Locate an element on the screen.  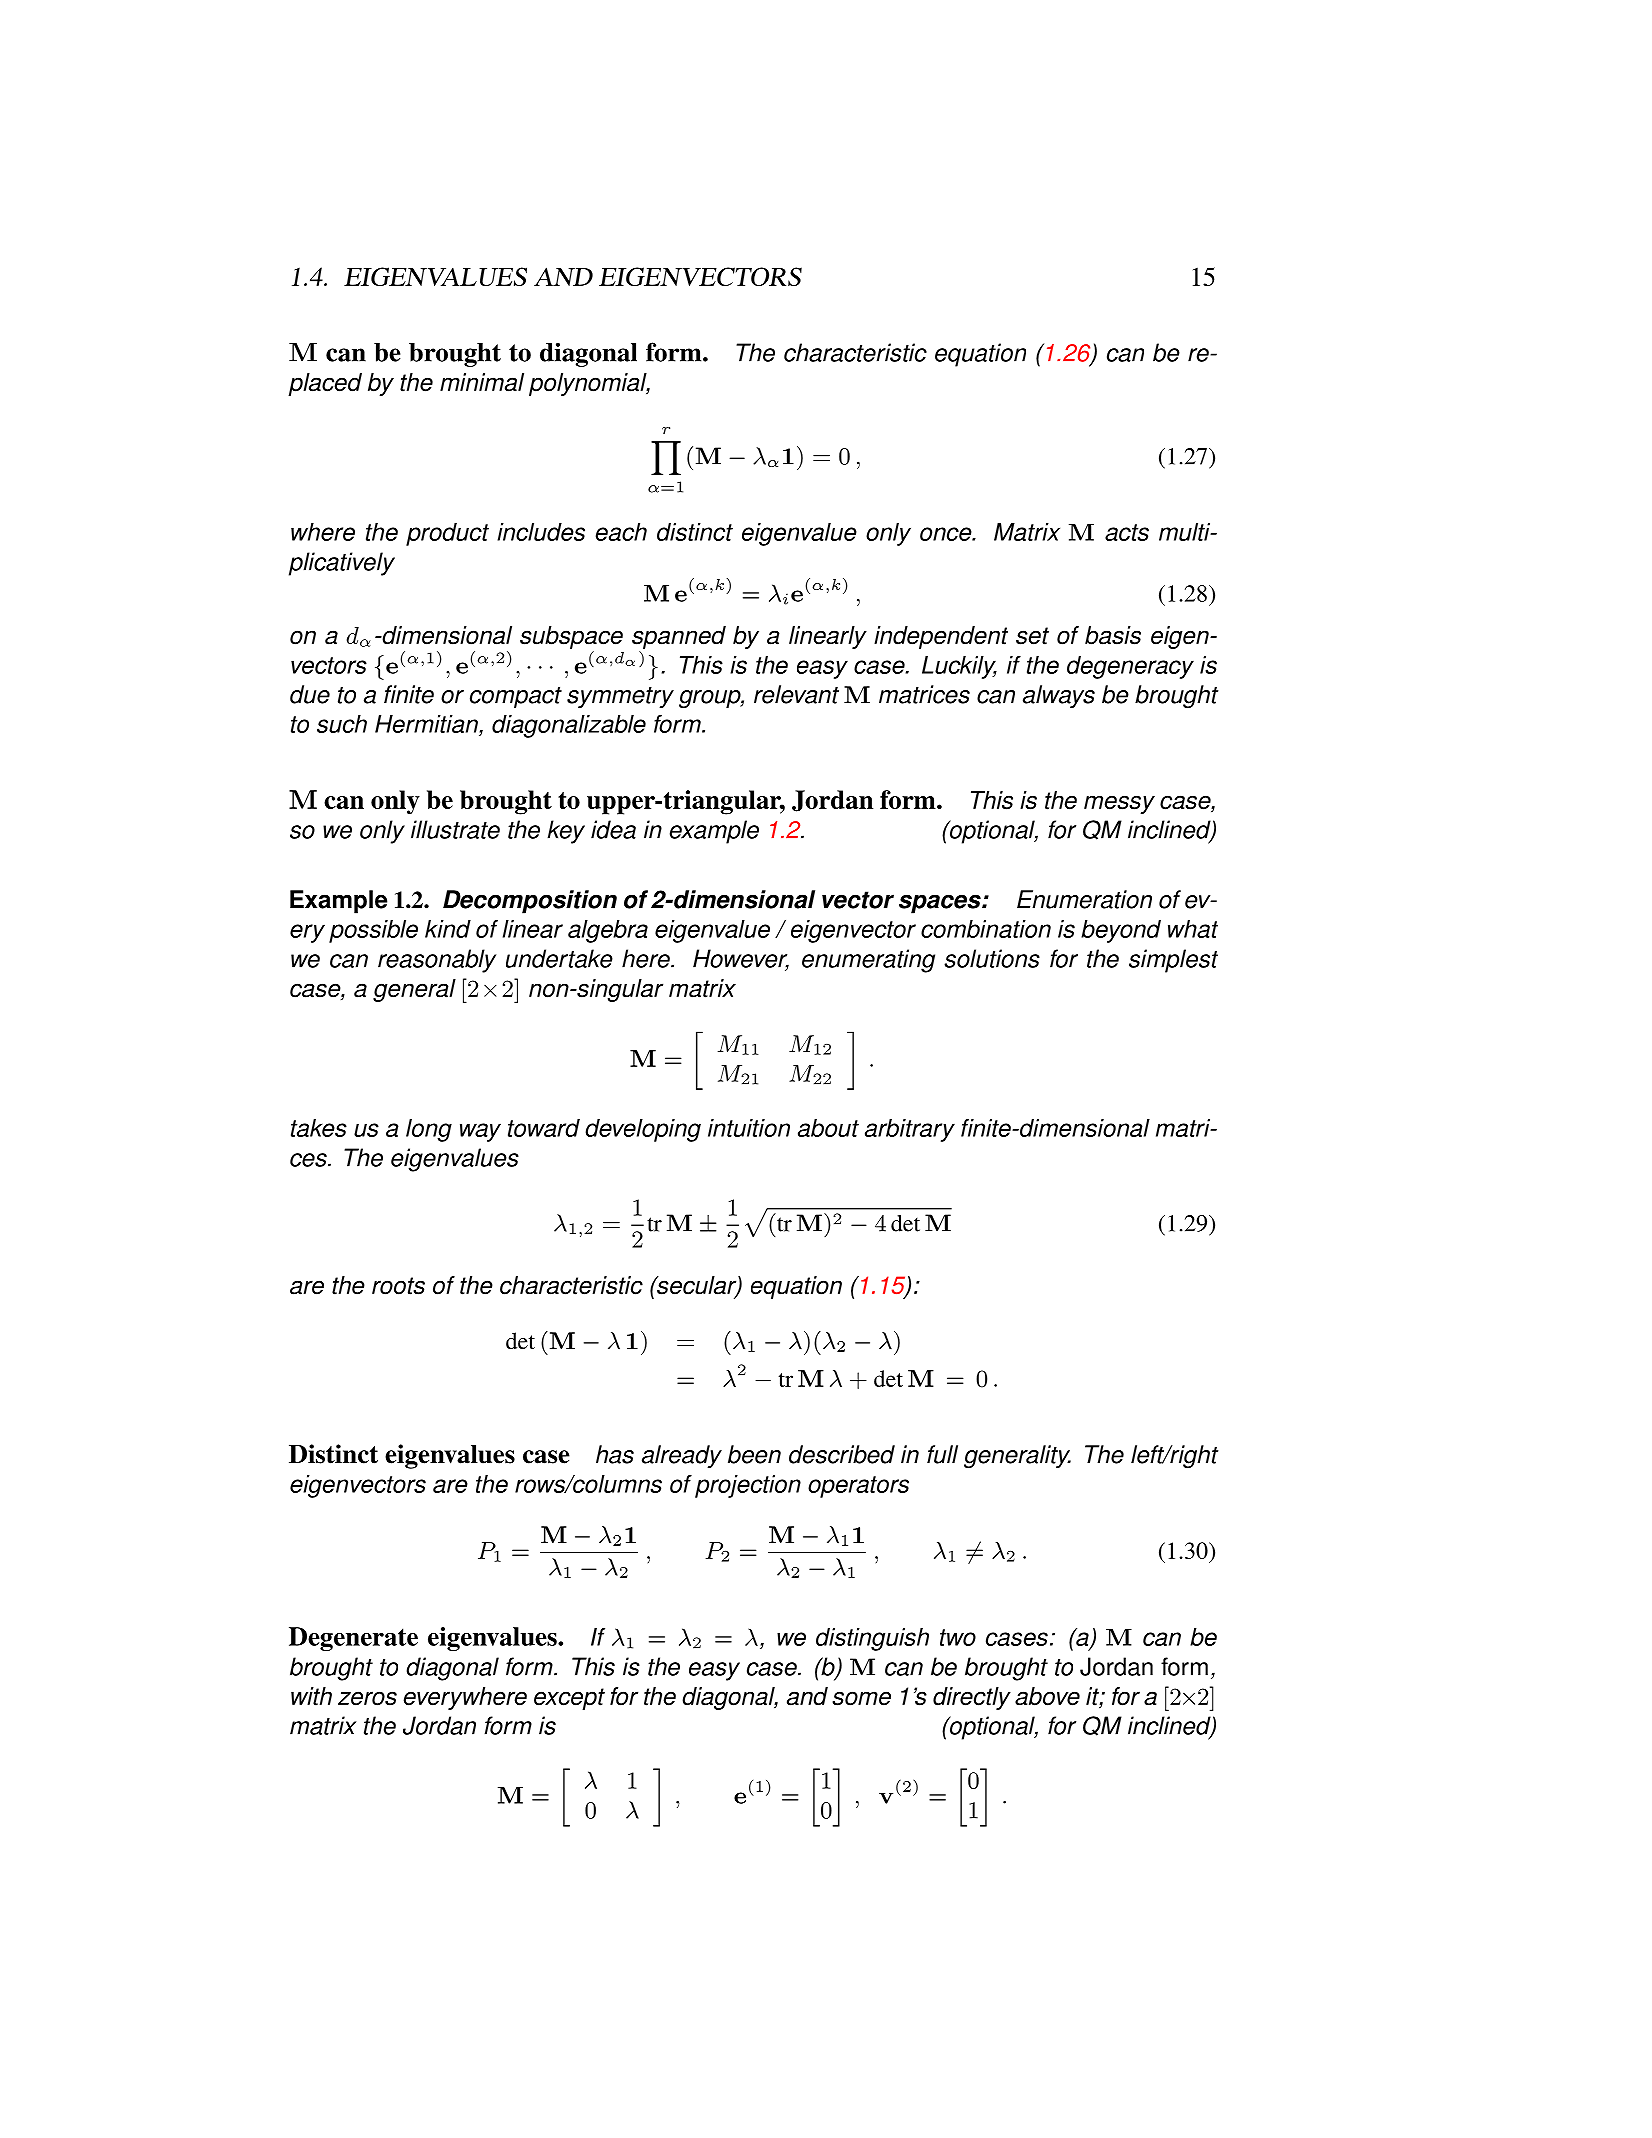
idea is located at coordinates (613, 829).
